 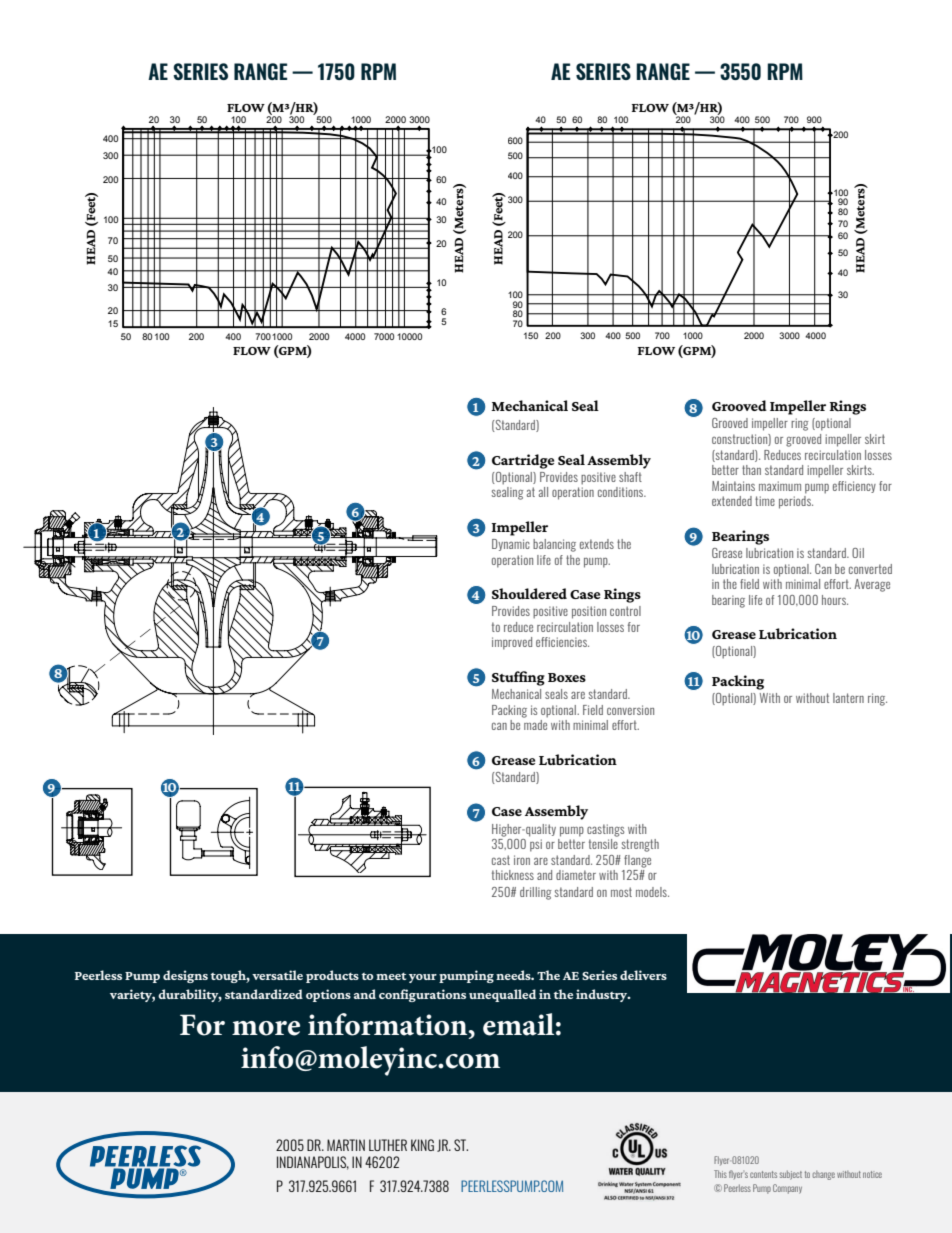 I want to click on conditions, so click(x=622, y=492).
